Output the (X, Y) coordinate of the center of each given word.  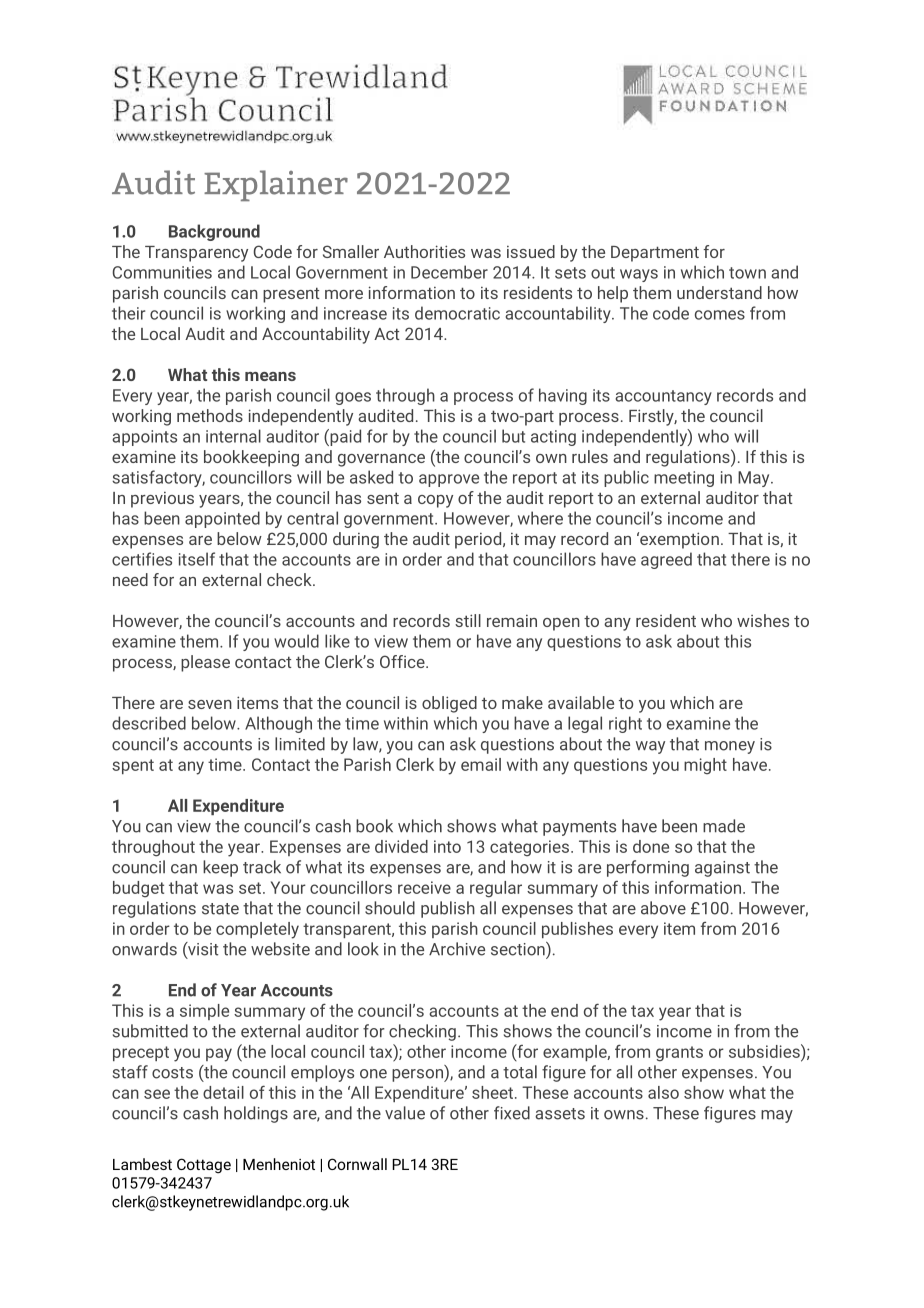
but (513, 436)
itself (197, 559)
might (705, 766)
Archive (457, 949)
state (220, 909)
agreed (666, 560)
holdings (256, 1114)
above (663, 908)
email (481, 764)
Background (214, 232)
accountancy (663, 397)
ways (639, 275)
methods (210, 415)
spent (133, 766)
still (468, 620)
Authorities (424, 251)
